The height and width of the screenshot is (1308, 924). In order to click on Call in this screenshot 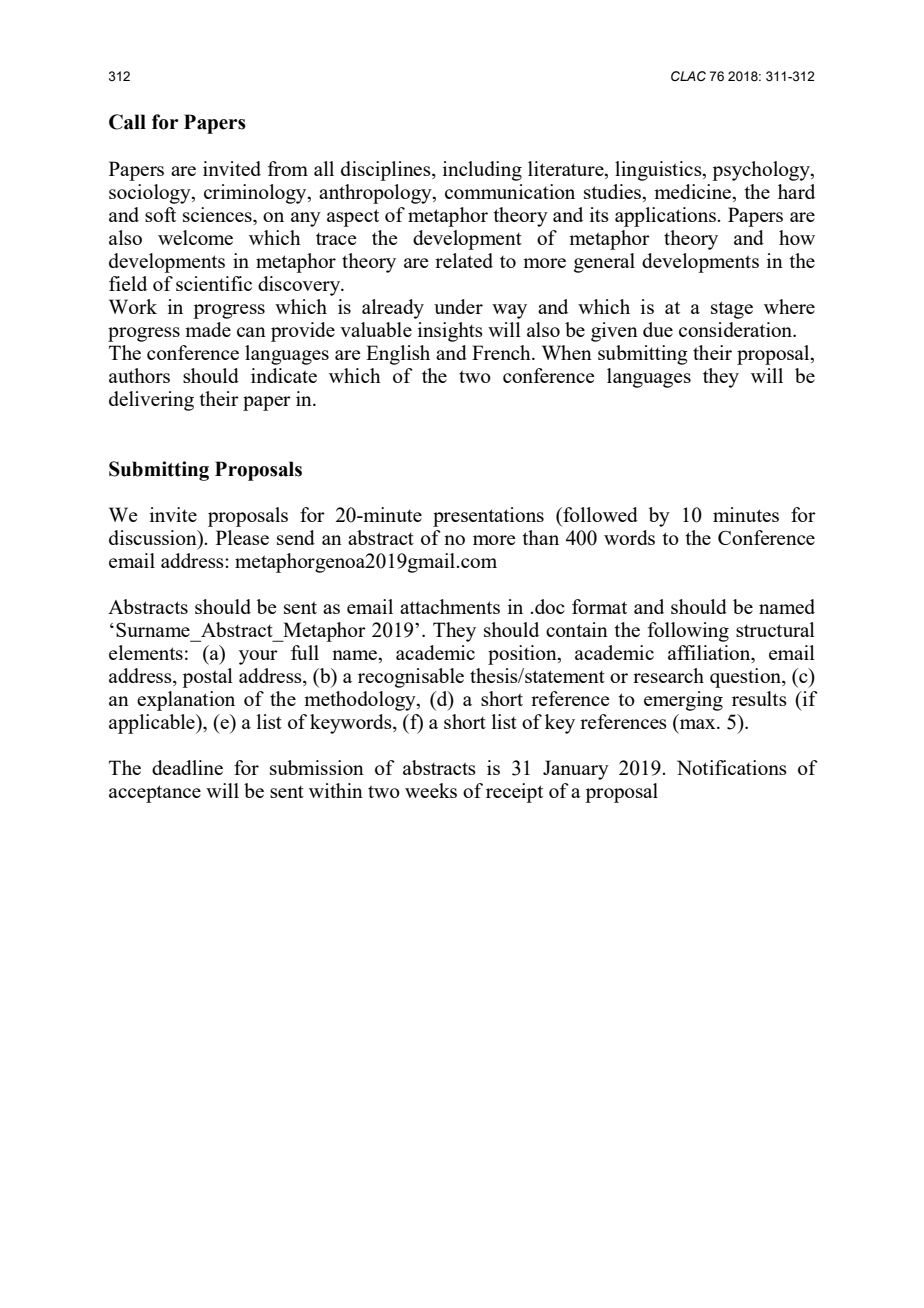, I will do `click(127, 122)`.
